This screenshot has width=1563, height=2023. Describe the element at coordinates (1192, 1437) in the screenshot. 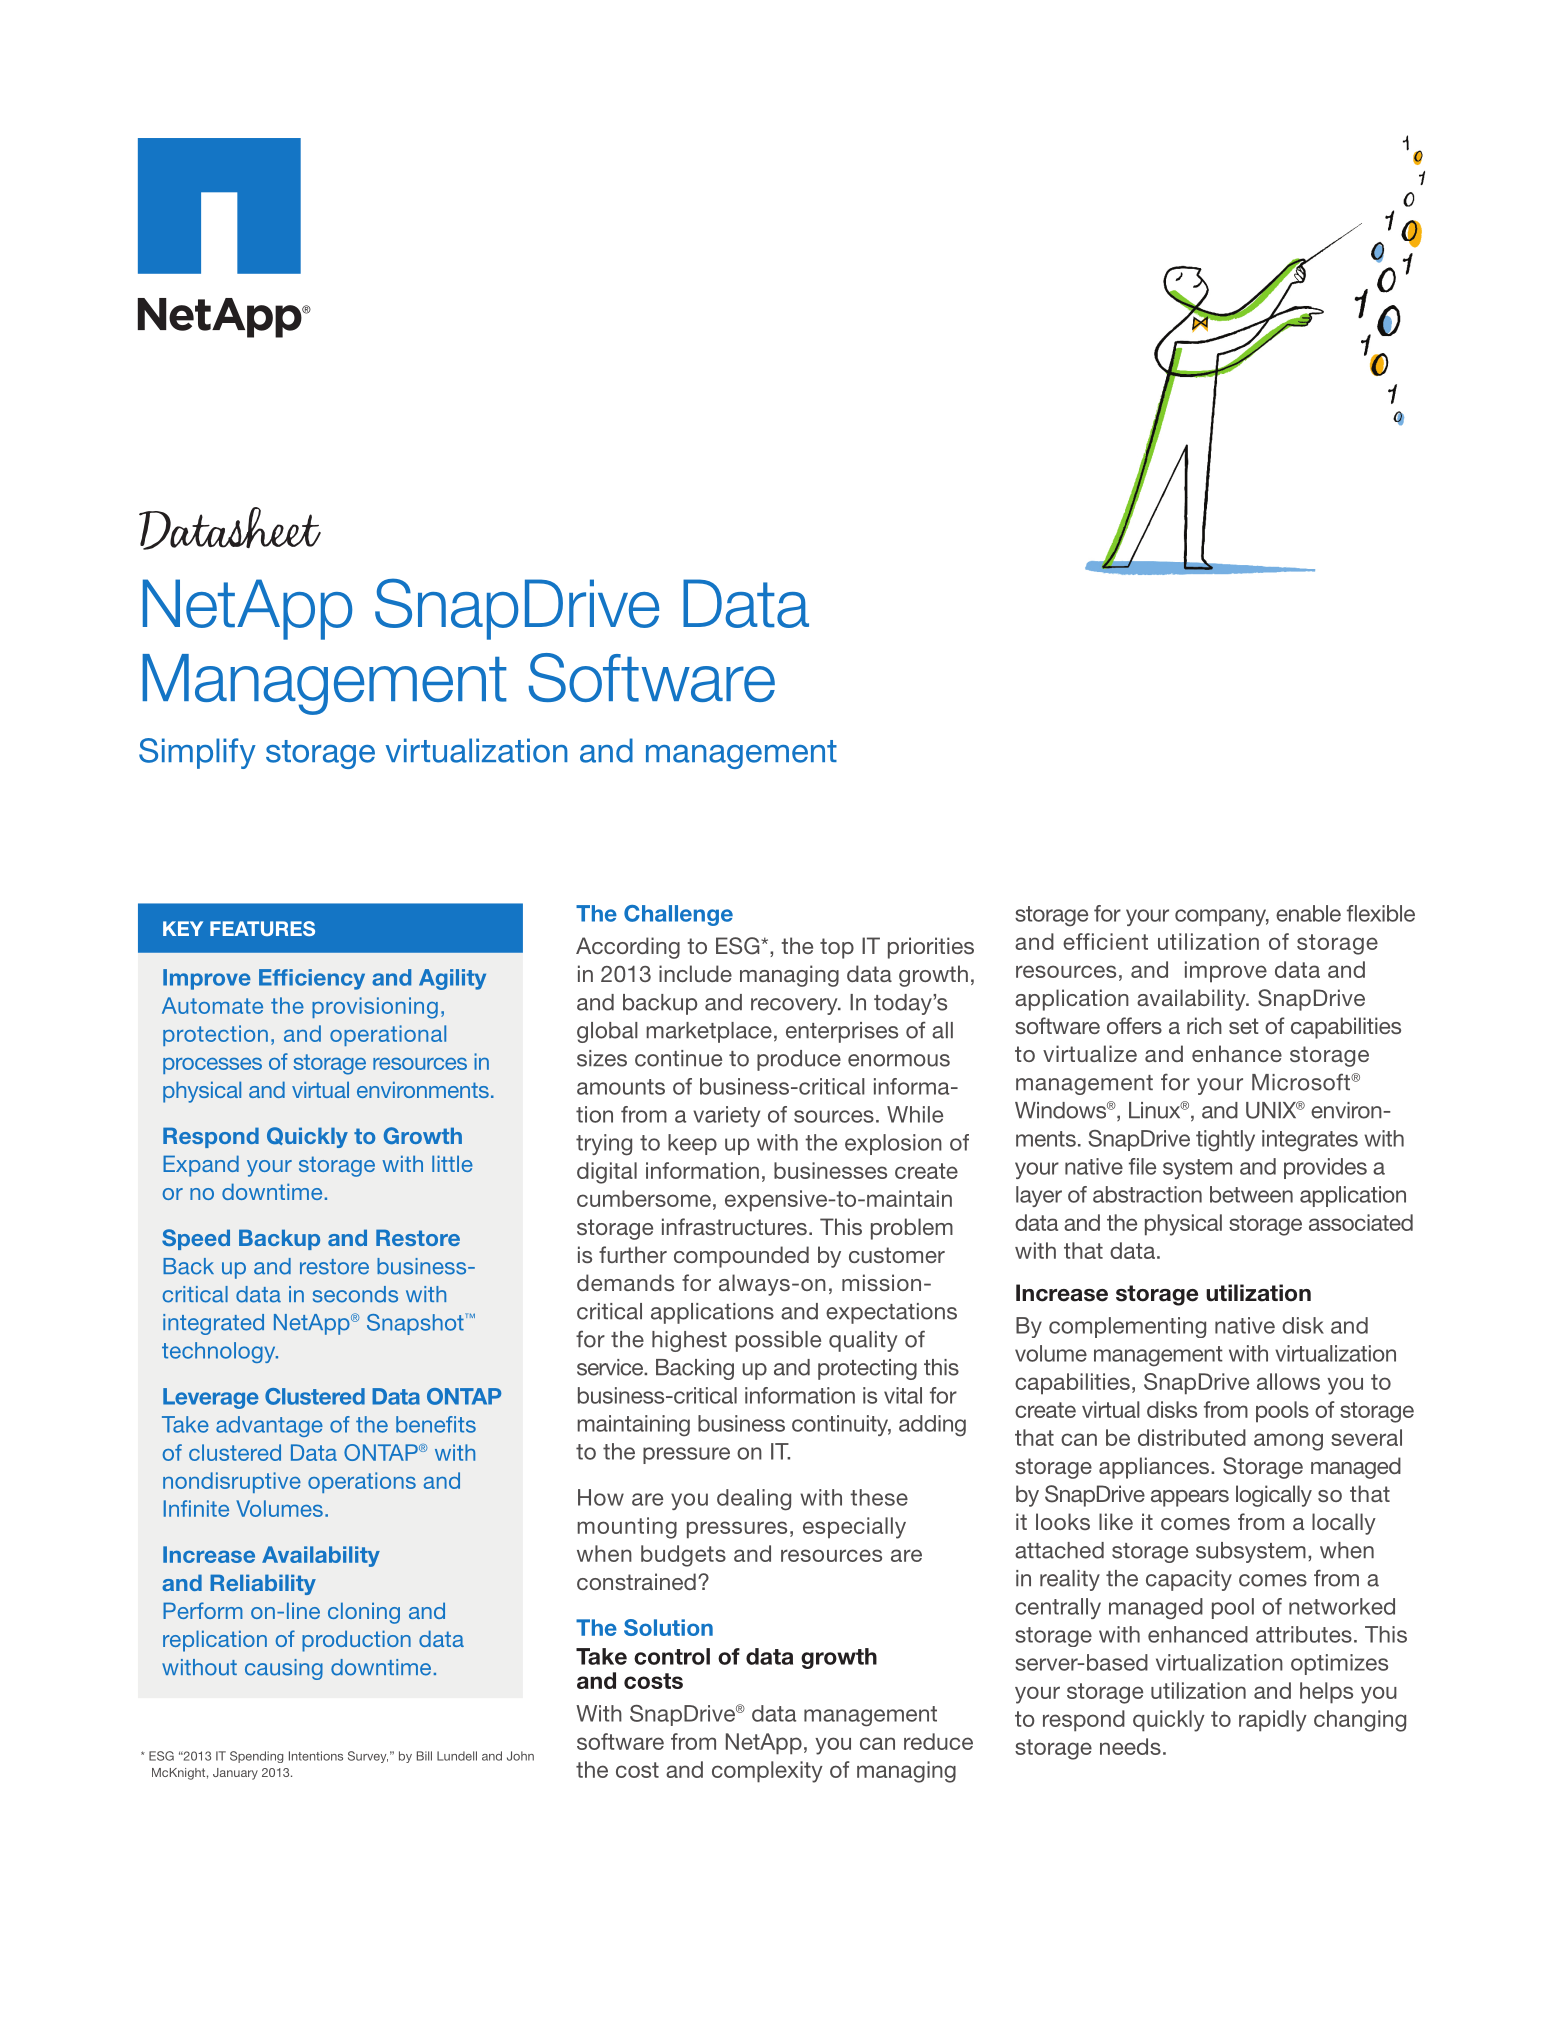

I see `distributed` at that location.
